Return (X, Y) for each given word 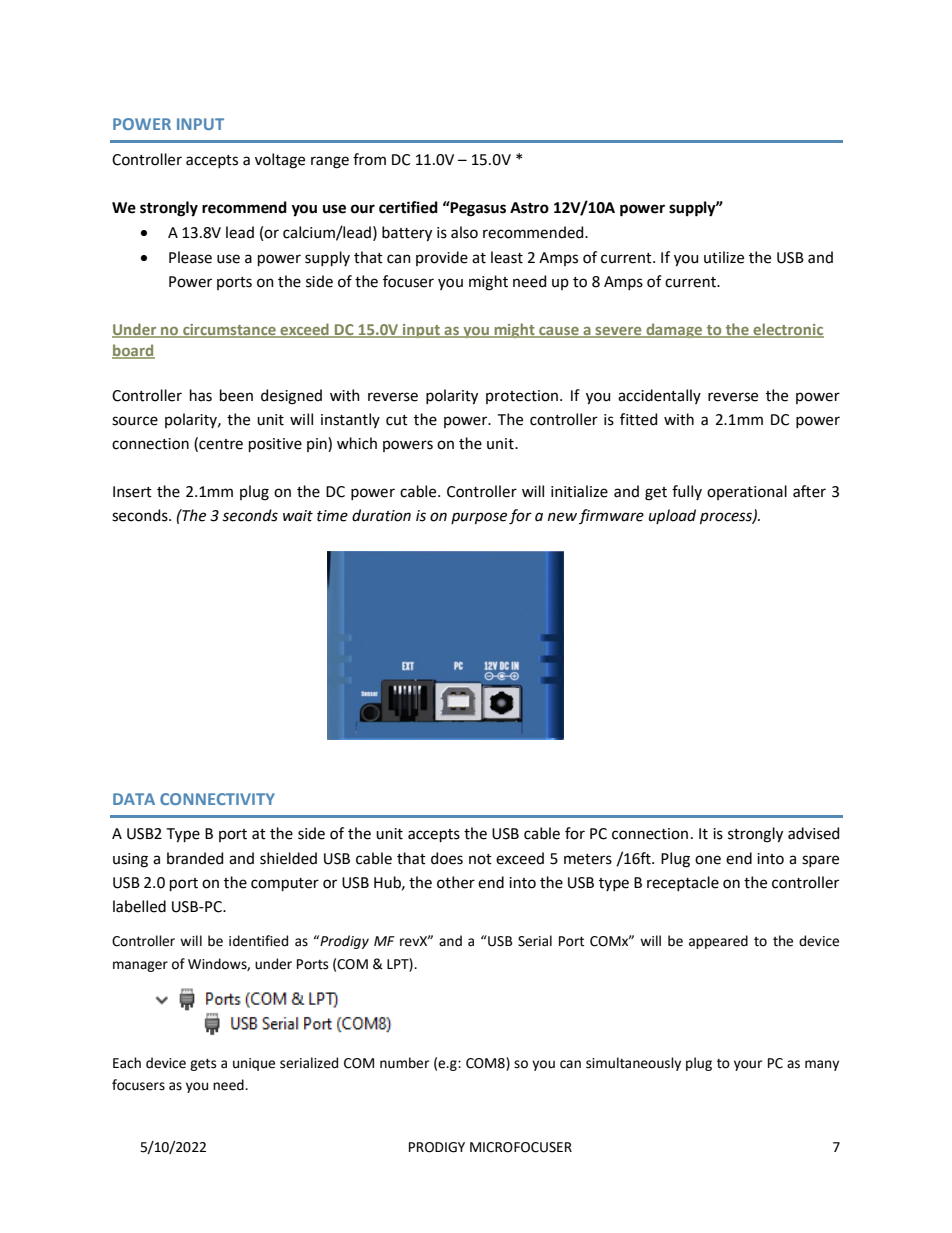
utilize (724, 257)
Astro (529, 208)
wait (298, 516)
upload (672, 516)
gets (203, 1064)
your (748, 1065)
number (404, 1063)
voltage (280, 161)
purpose (479, 518)
